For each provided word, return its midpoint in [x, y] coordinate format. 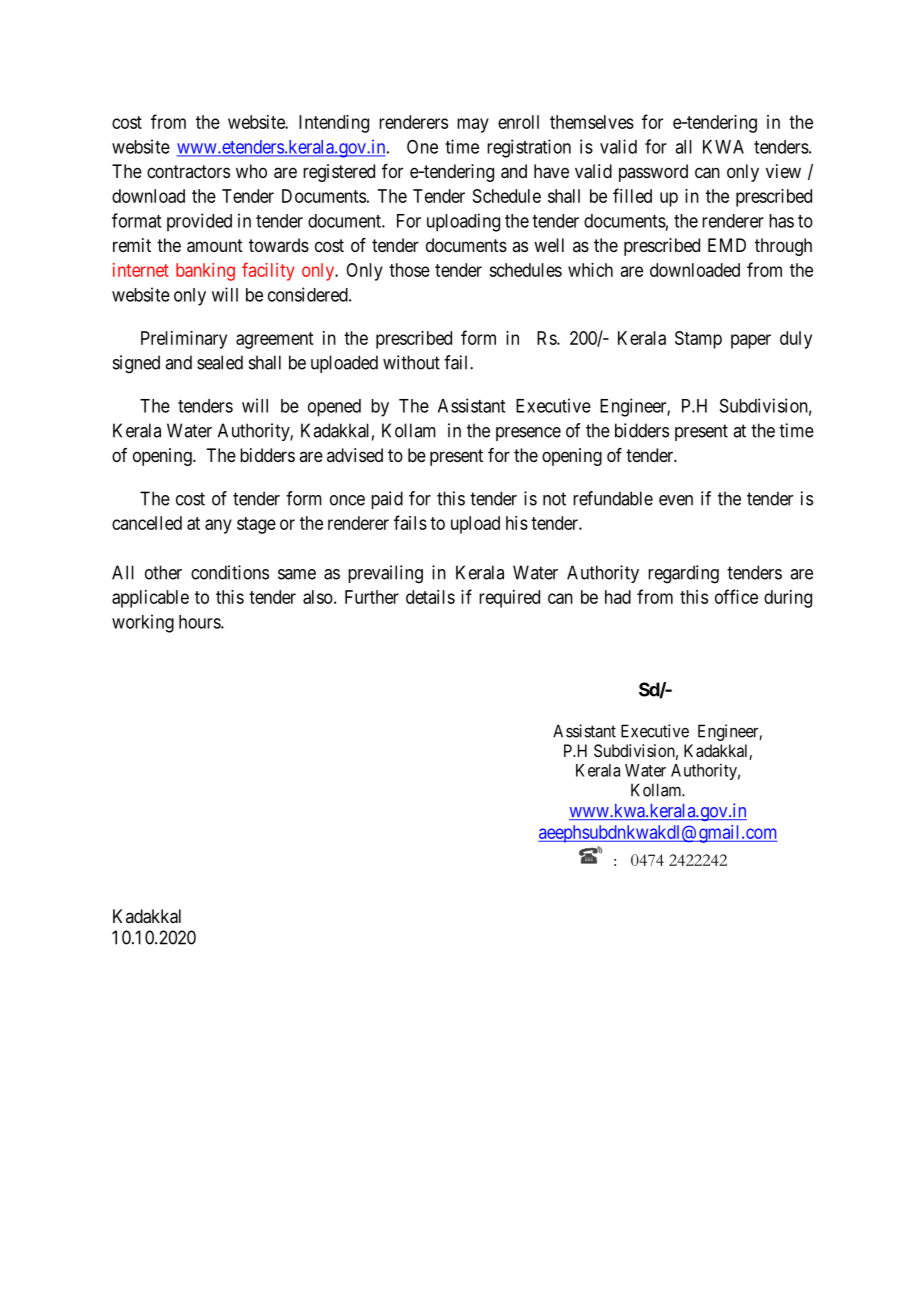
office [736, 596]
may [473, 125]
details [430, 597]
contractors [188, 171]
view [783, 171]
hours [200, 622]
